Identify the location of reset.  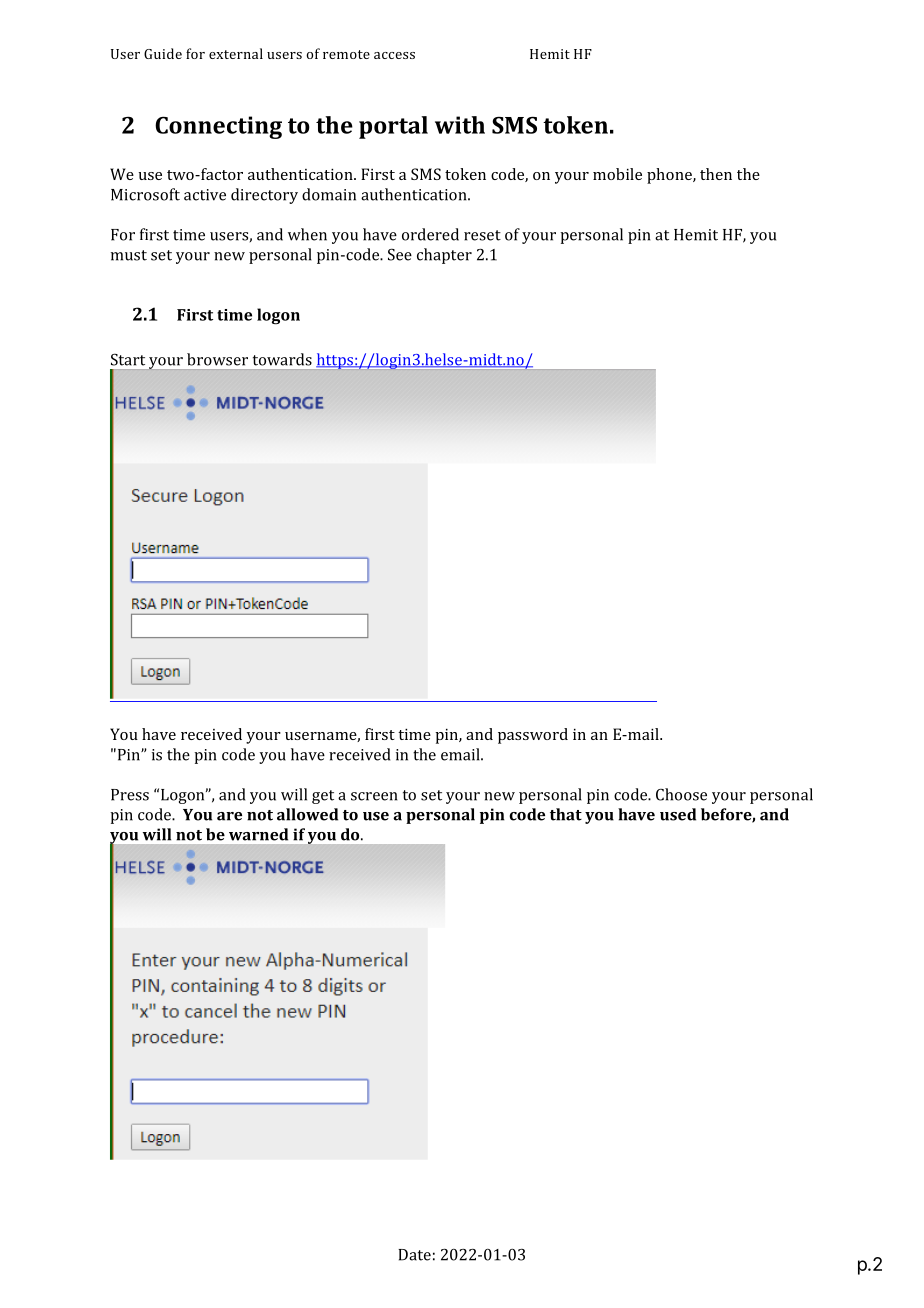
(482, 235).
